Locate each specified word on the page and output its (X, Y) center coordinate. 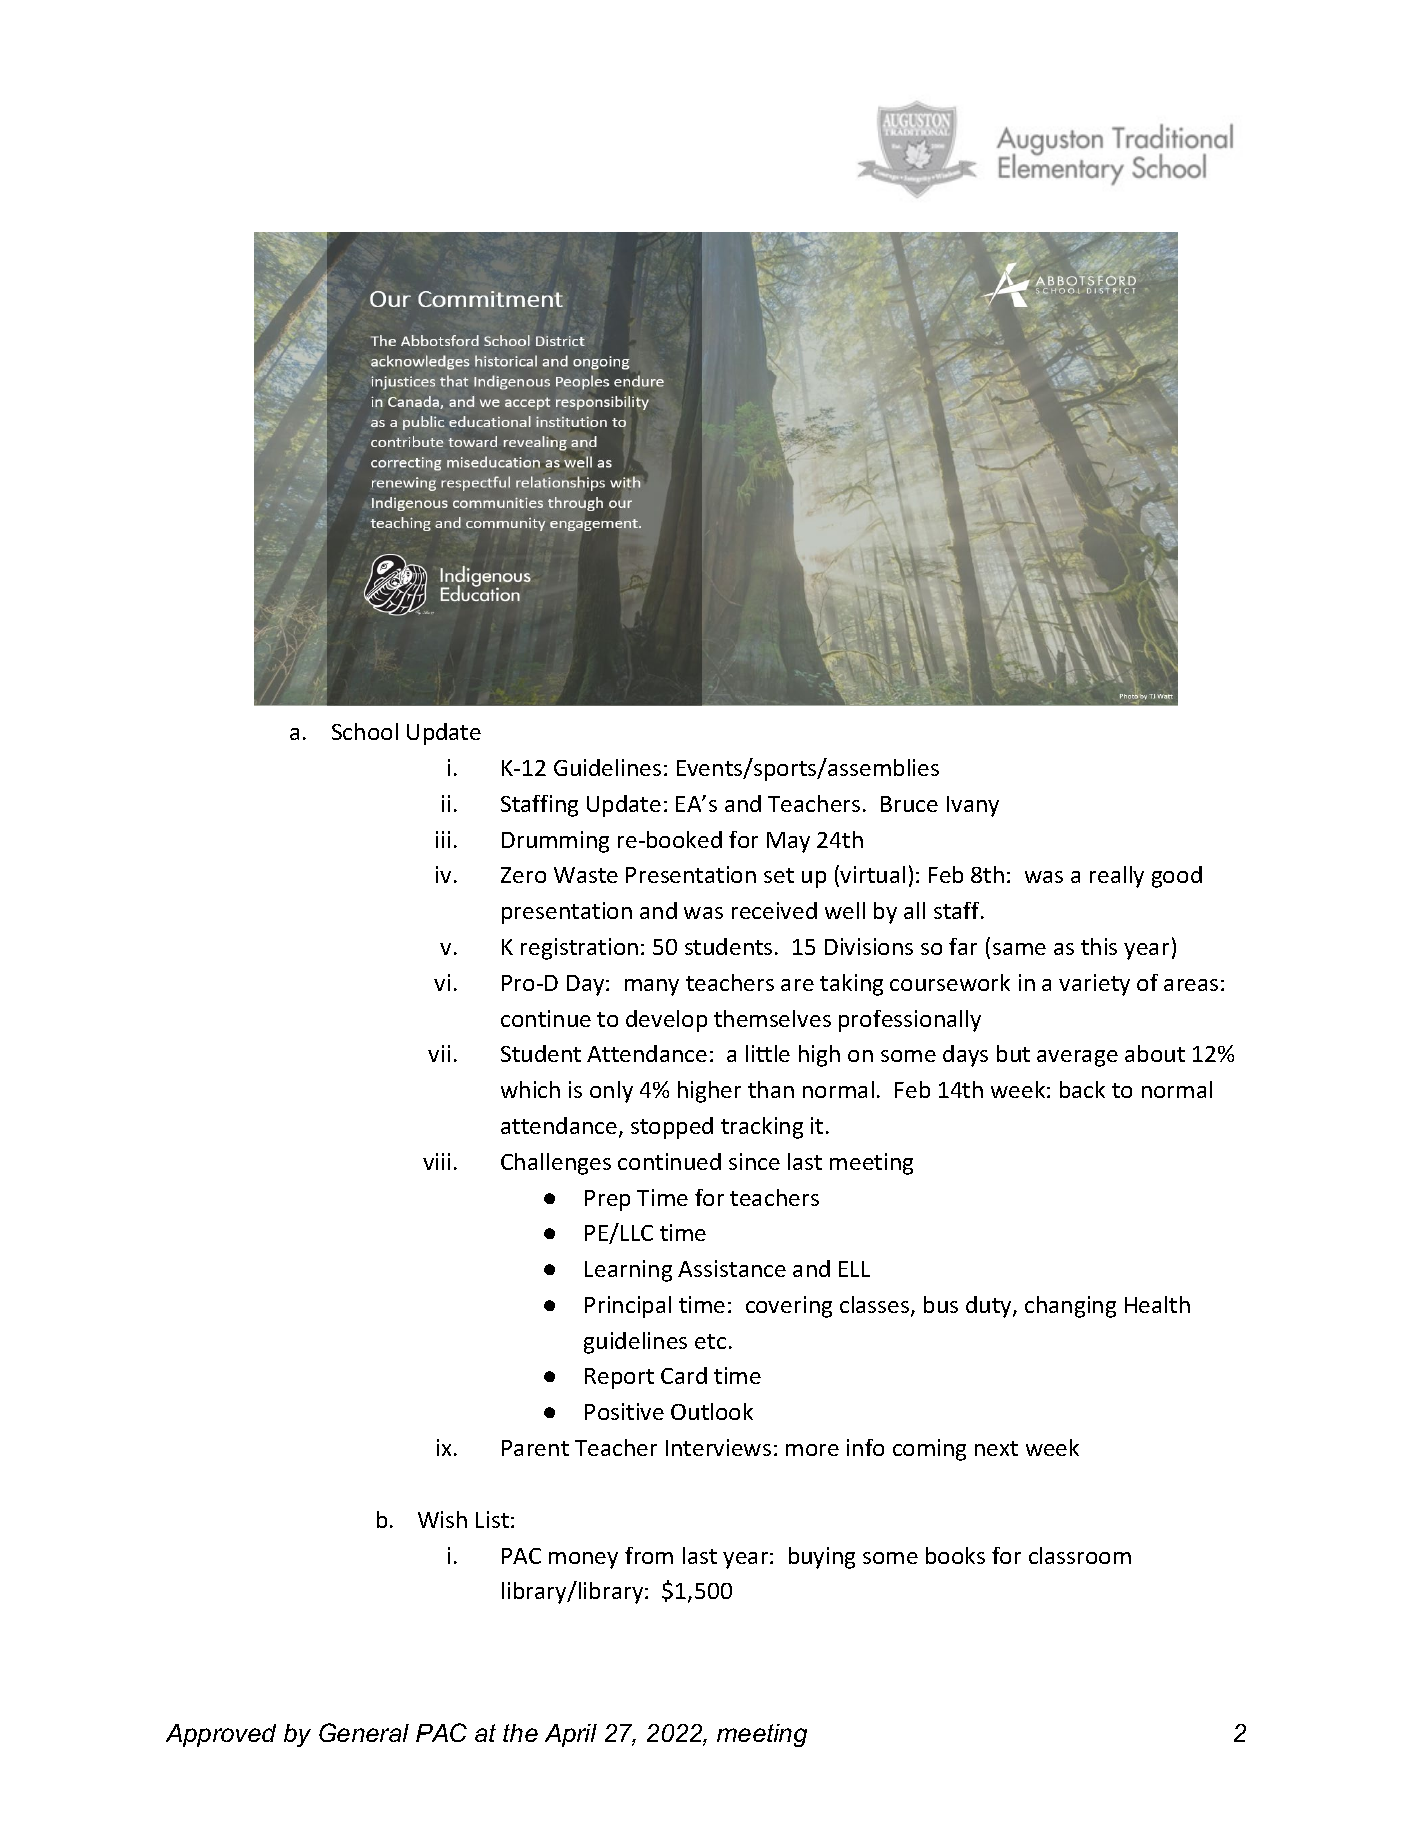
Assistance (732, 1268)
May (788, 842)
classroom (1080, 1555)
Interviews (718, 1447)
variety (1094, 985)
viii (436, 1161)
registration (579, 949)
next (996, 1448)
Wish (442, 1519)
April (571, 1735)
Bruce (909, 804)
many (652, 987)
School (365, 731)
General (364, 1732)
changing (1070, 1307)
